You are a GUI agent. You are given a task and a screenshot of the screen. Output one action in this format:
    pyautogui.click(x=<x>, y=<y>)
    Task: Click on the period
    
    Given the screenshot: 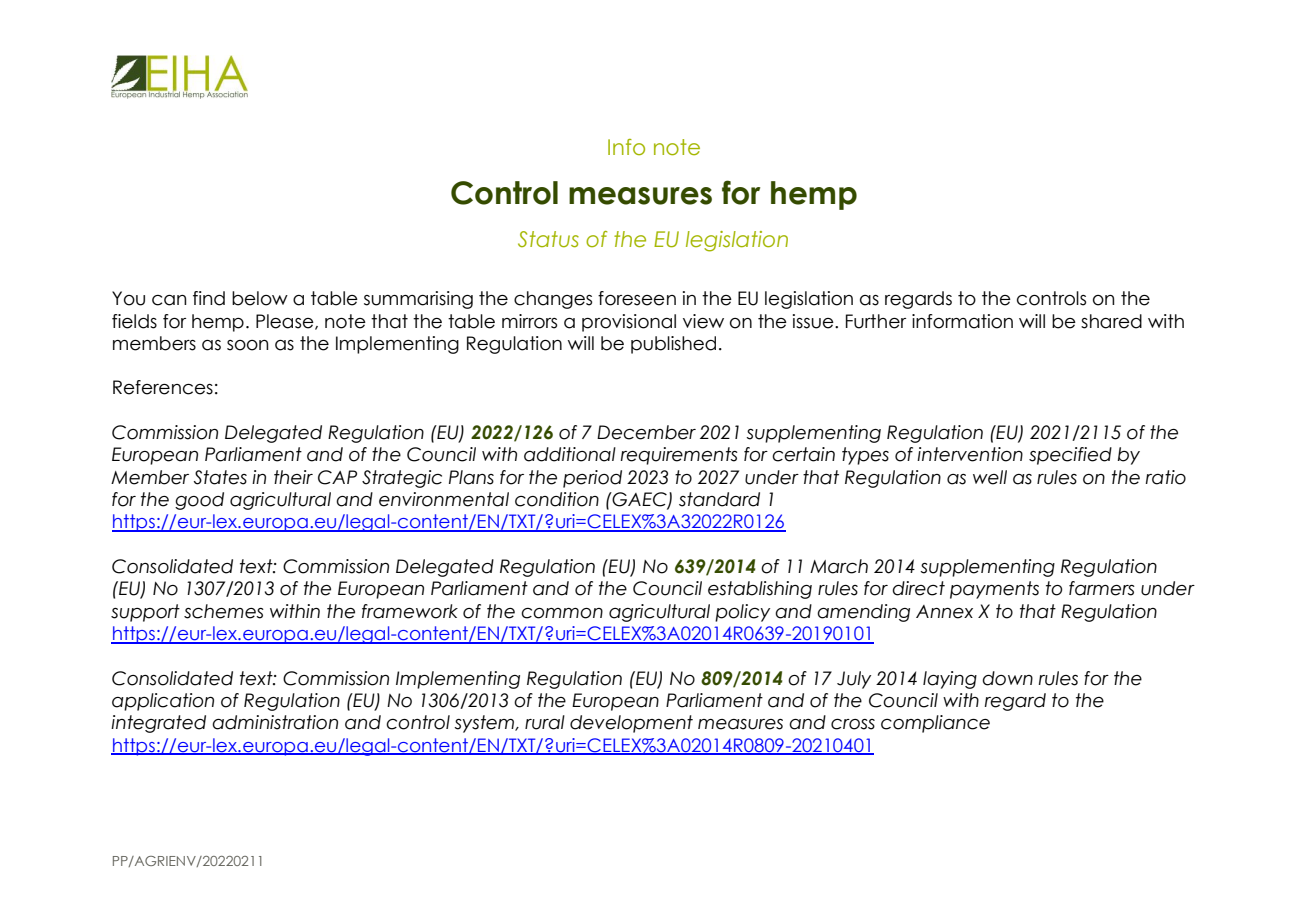 What is the action you would take?
    pyautogui.click(x=592, y=479)
